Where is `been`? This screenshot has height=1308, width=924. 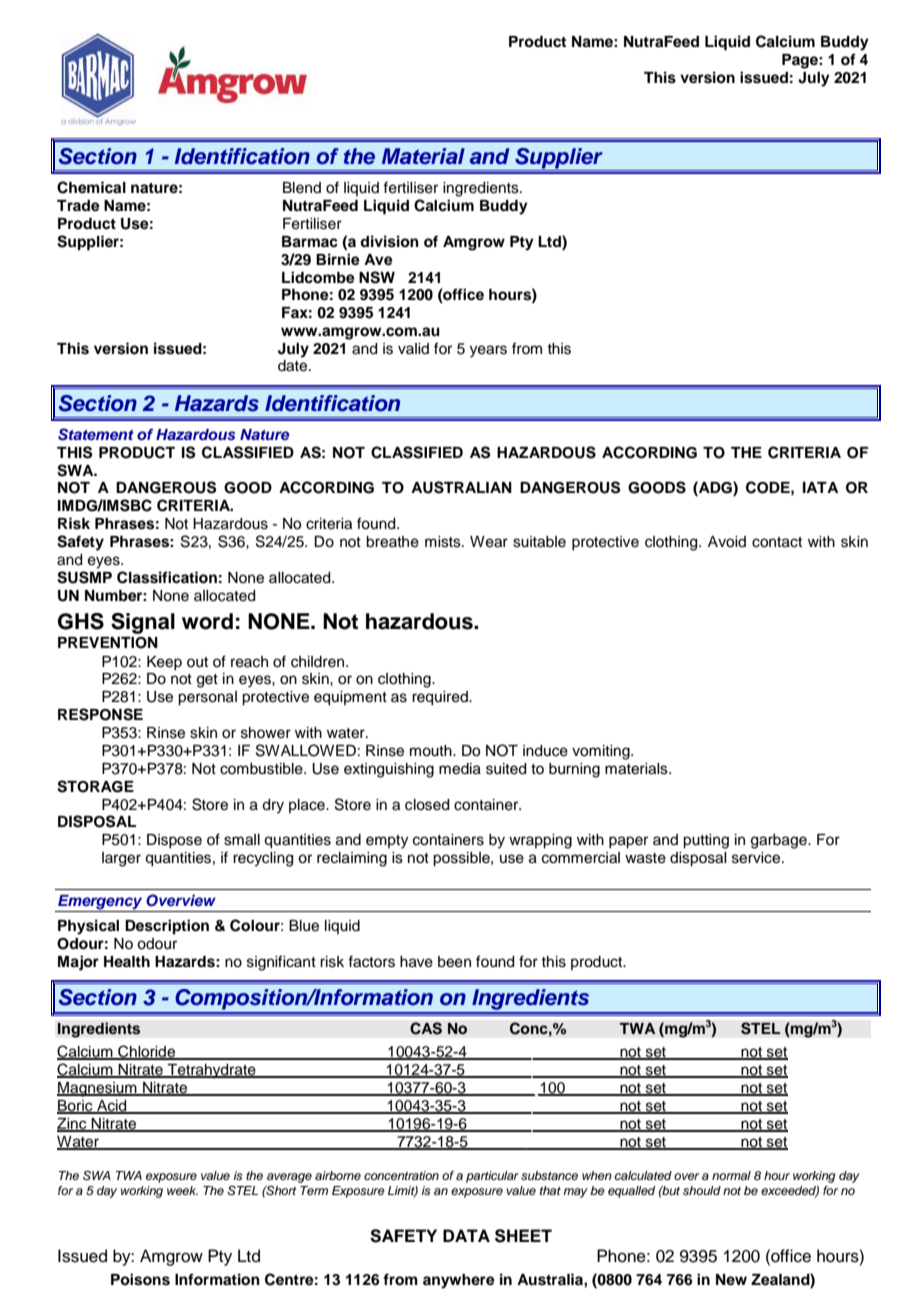
been is located at coordinates (454, 962).
